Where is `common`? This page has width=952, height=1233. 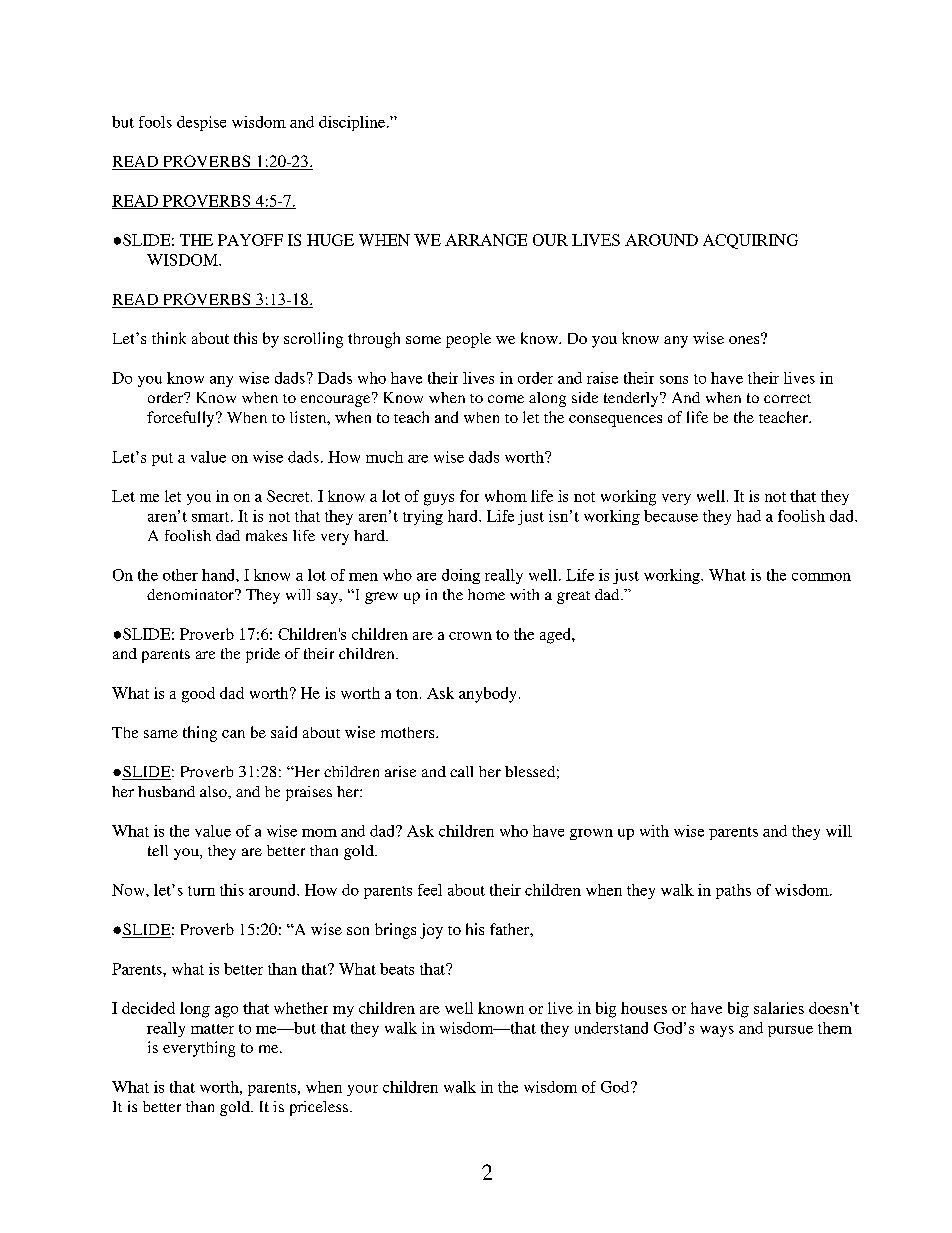 common is located at coordinates (821, 577).
